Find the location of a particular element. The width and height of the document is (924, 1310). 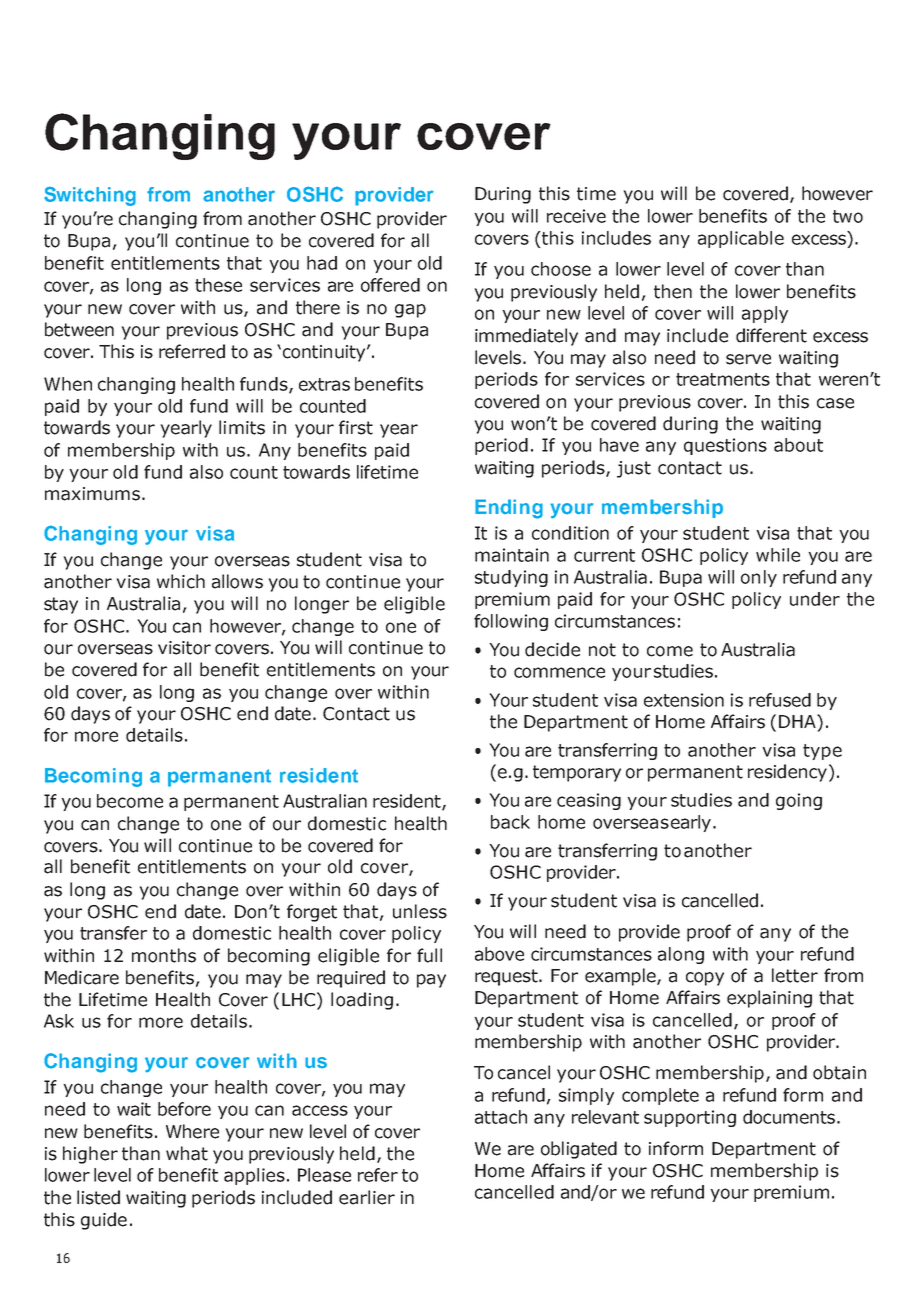

unless is located at coordinates (420, 911).
